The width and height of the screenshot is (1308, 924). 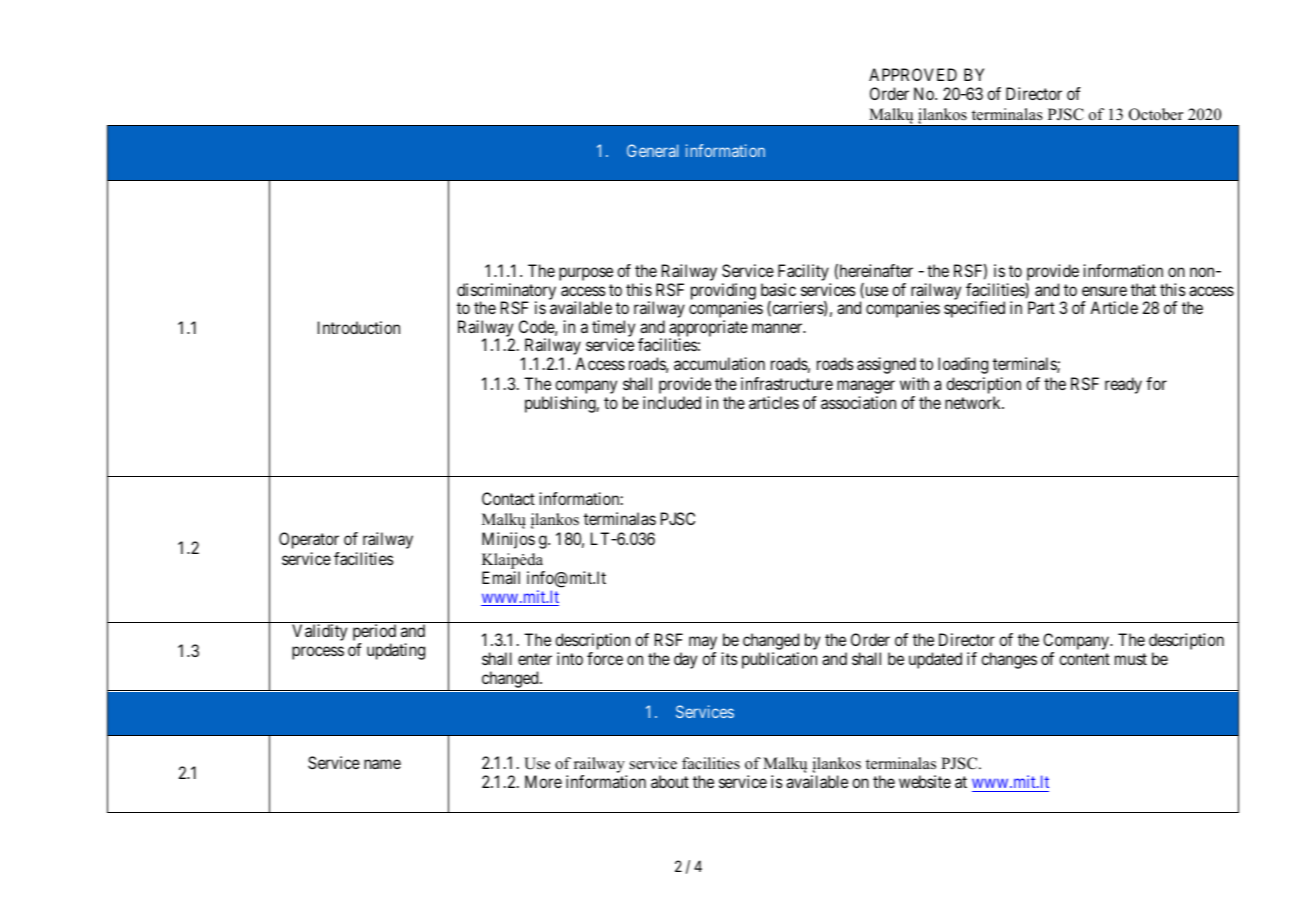 I want to click on appropriate, so click(x=708, y=330).
